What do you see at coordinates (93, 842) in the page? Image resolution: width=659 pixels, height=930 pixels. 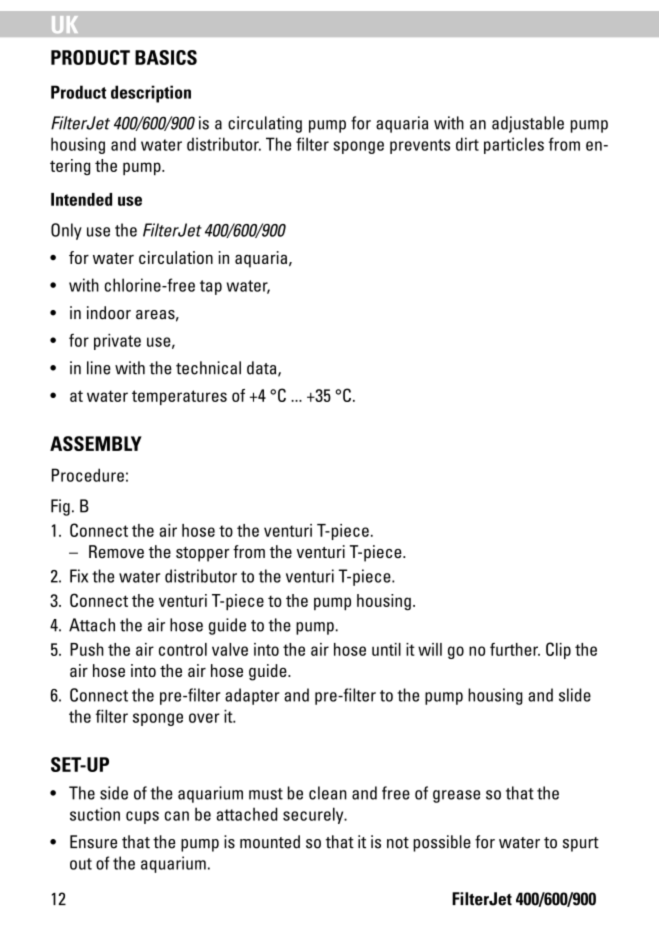 I see `Ensure` at bounding box center [93, 842].
